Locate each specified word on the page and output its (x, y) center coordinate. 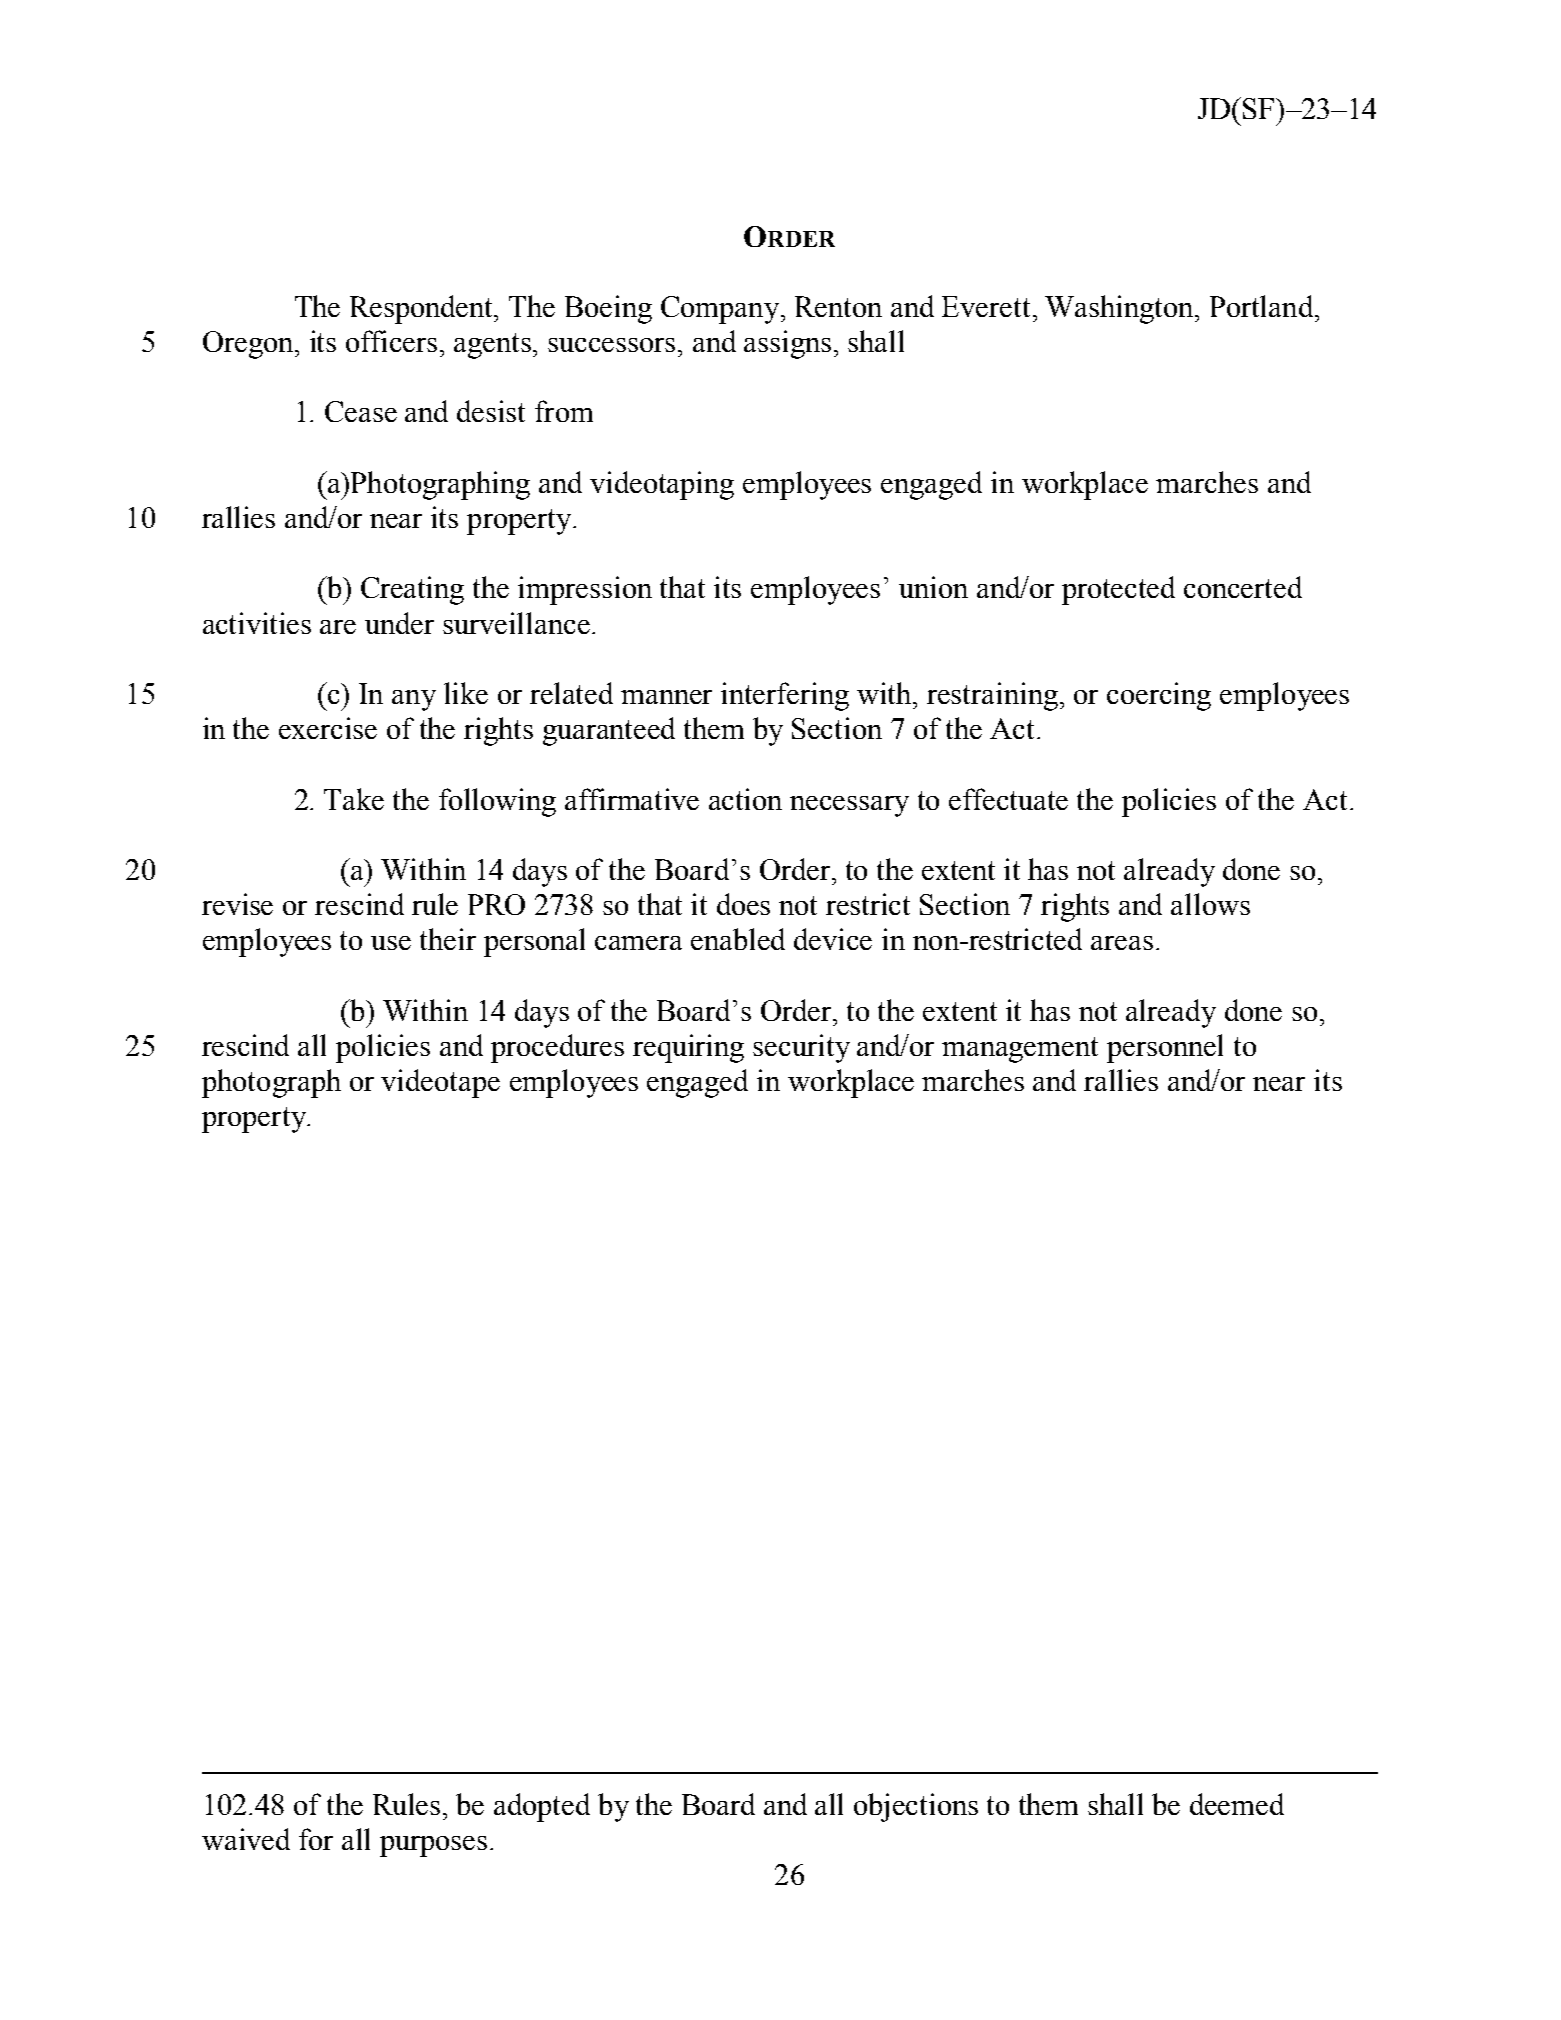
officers (391, 341)
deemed (1237, 1804)
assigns (787, 344)
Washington (1120, 309)
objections (916, 1807)
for (316, 1839)
